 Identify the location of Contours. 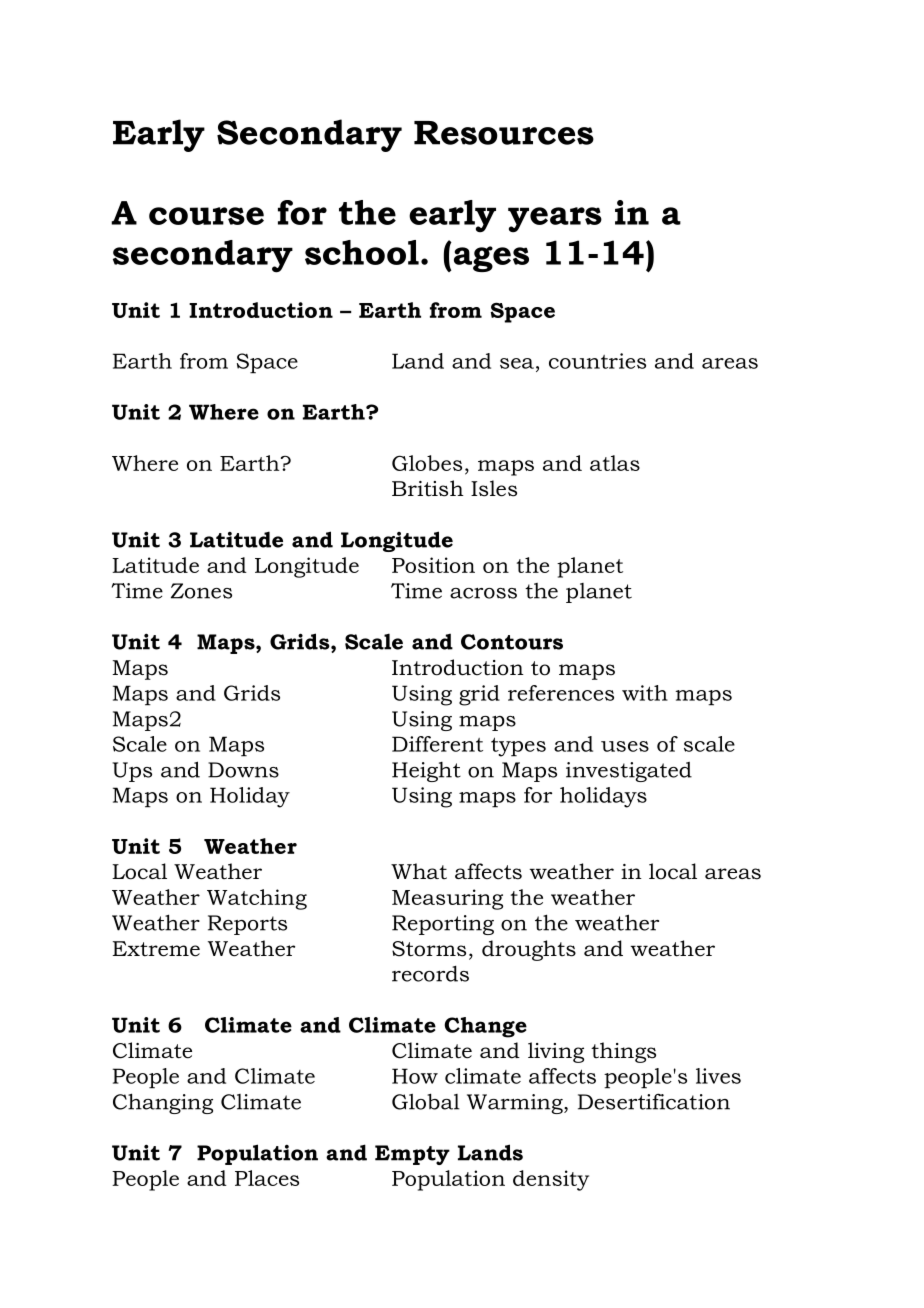
(512, 642).
